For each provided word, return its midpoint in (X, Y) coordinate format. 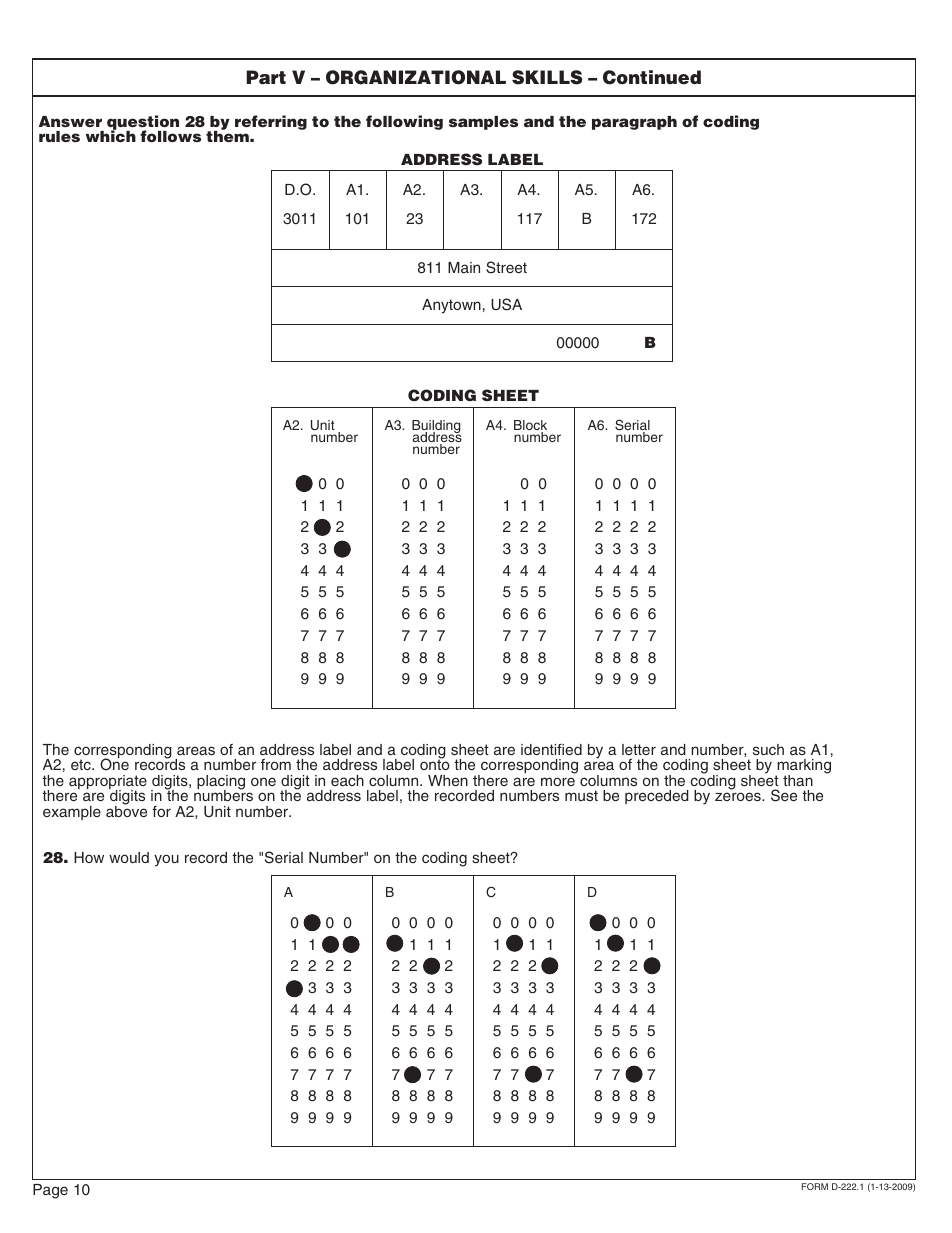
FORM (815, 1186)
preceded (657, 797)
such (768, 749)
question (143, 123)
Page (50, 1191)
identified (551, 749)
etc (82, 764)
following (404, 122)
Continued (652, 77)
